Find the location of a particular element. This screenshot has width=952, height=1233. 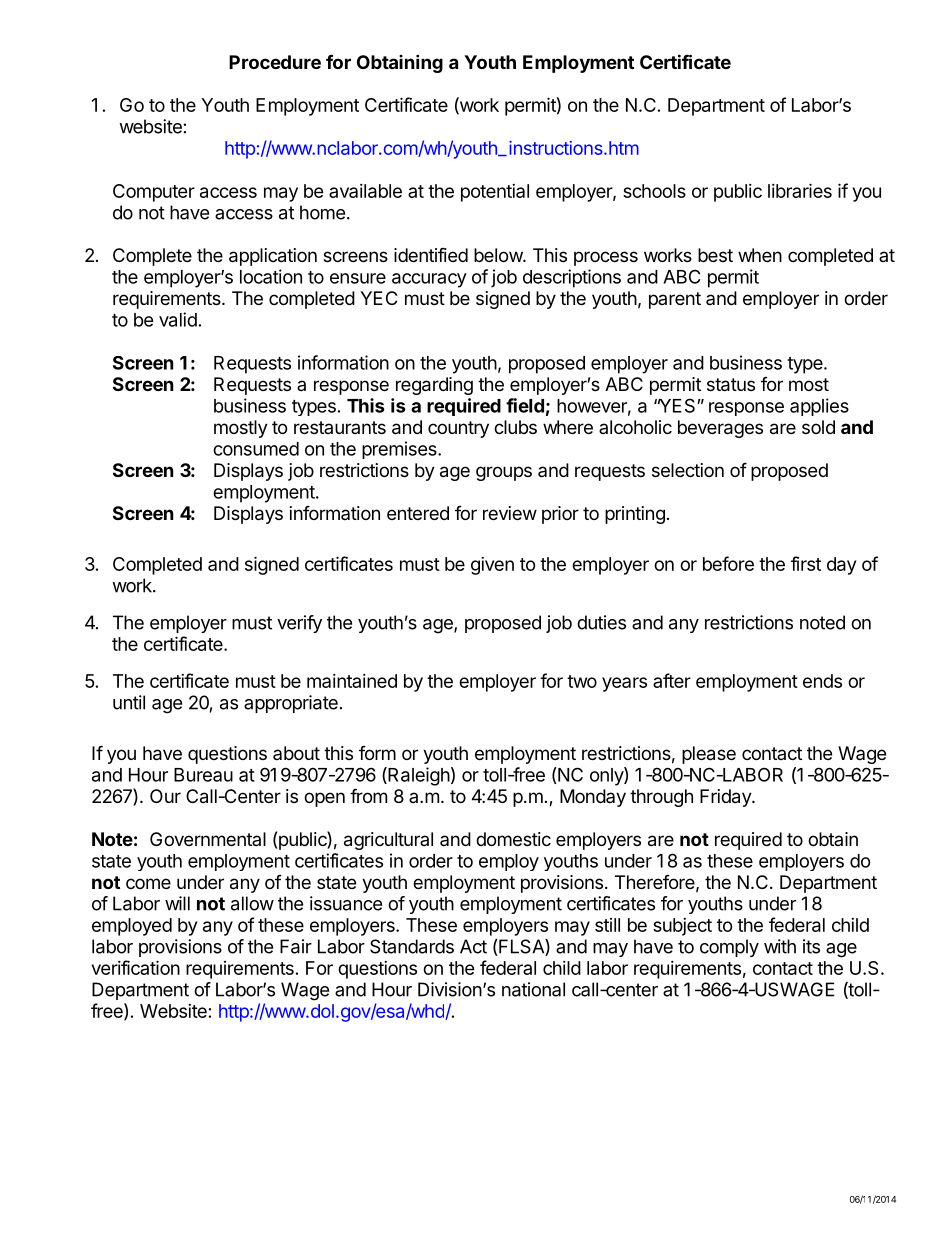

after is located at coordinates (672, 680).
